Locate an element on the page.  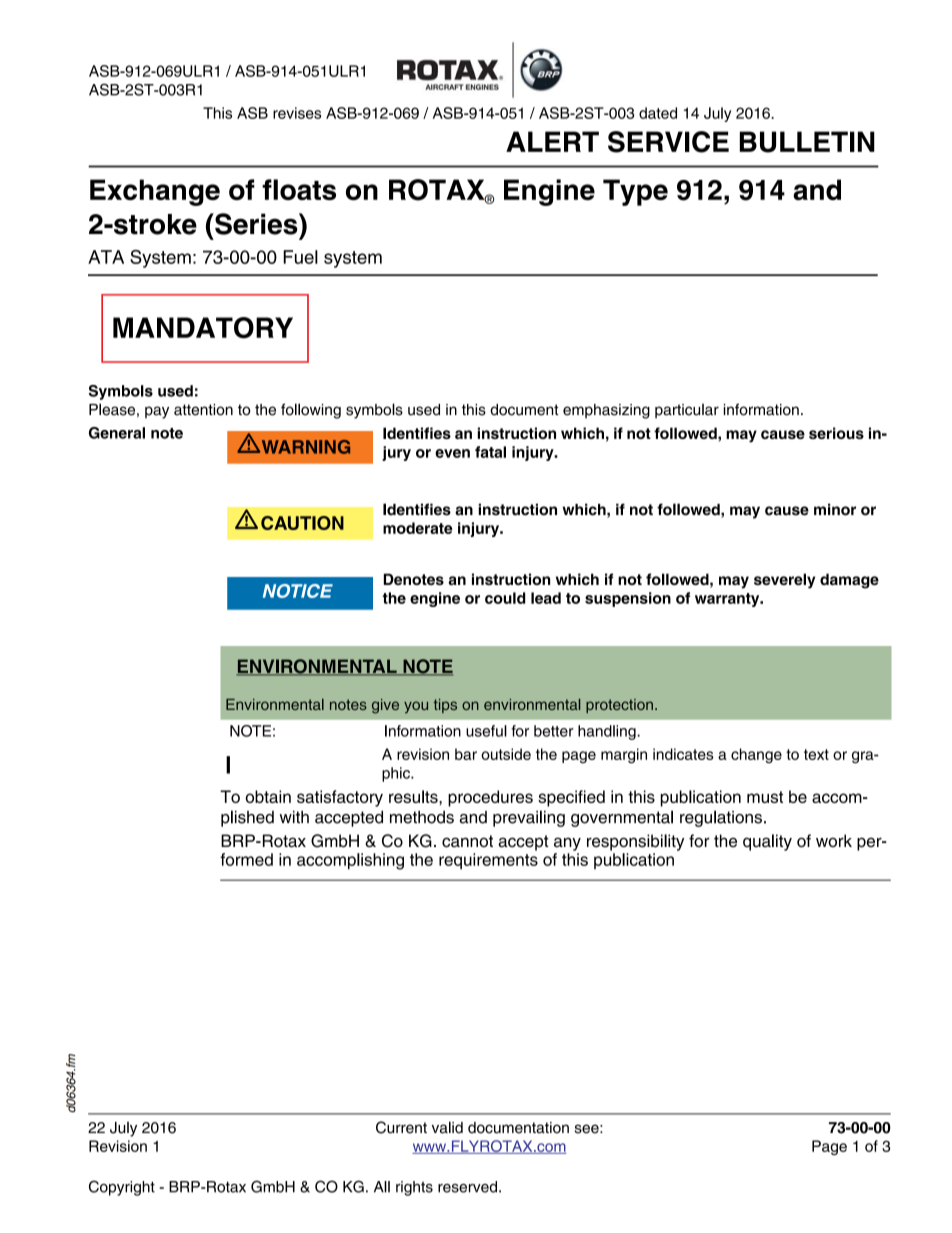
revises is located at coordinates (297, 113).
